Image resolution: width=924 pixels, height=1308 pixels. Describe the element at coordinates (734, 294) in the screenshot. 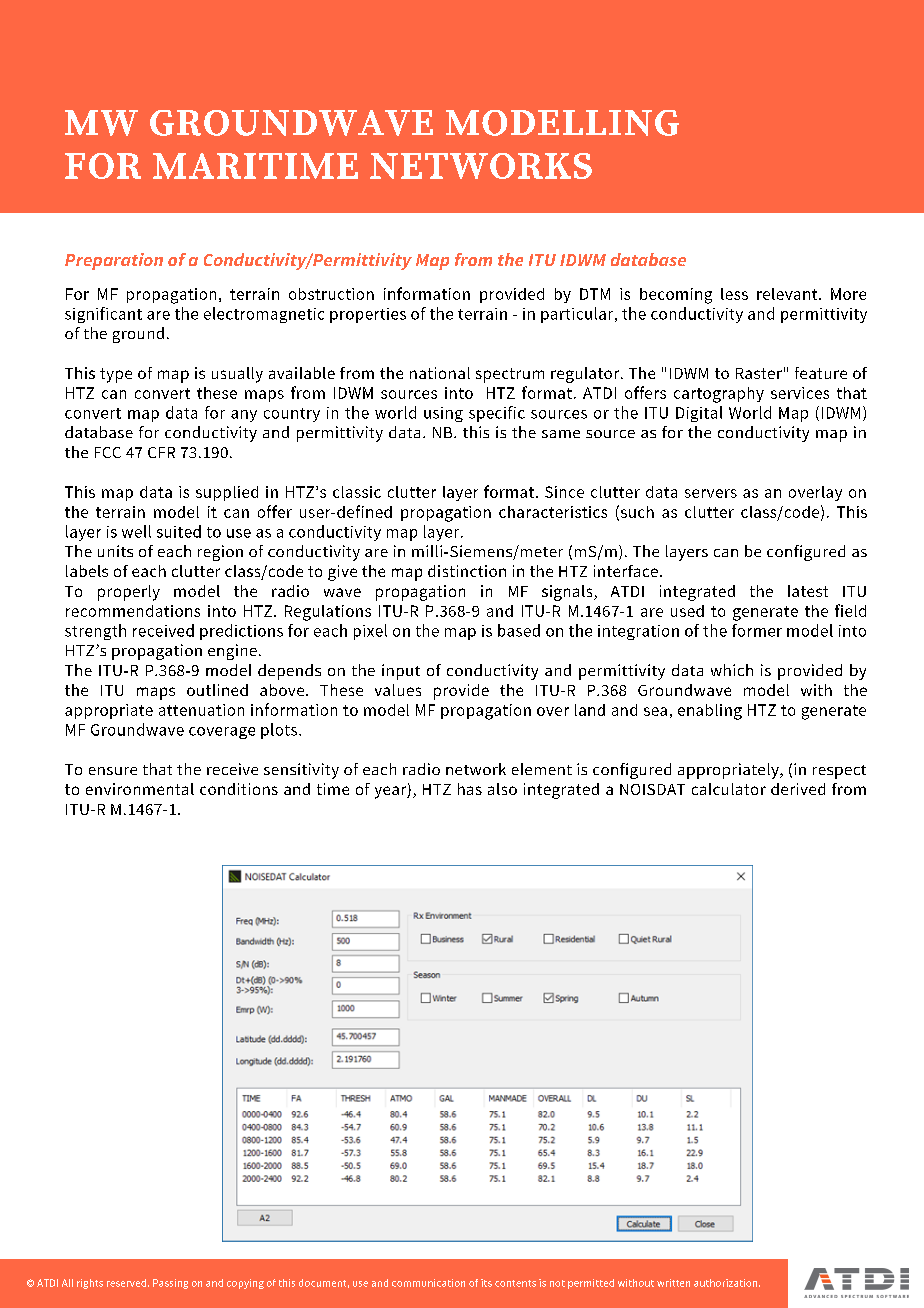

I see `less` at that location.
